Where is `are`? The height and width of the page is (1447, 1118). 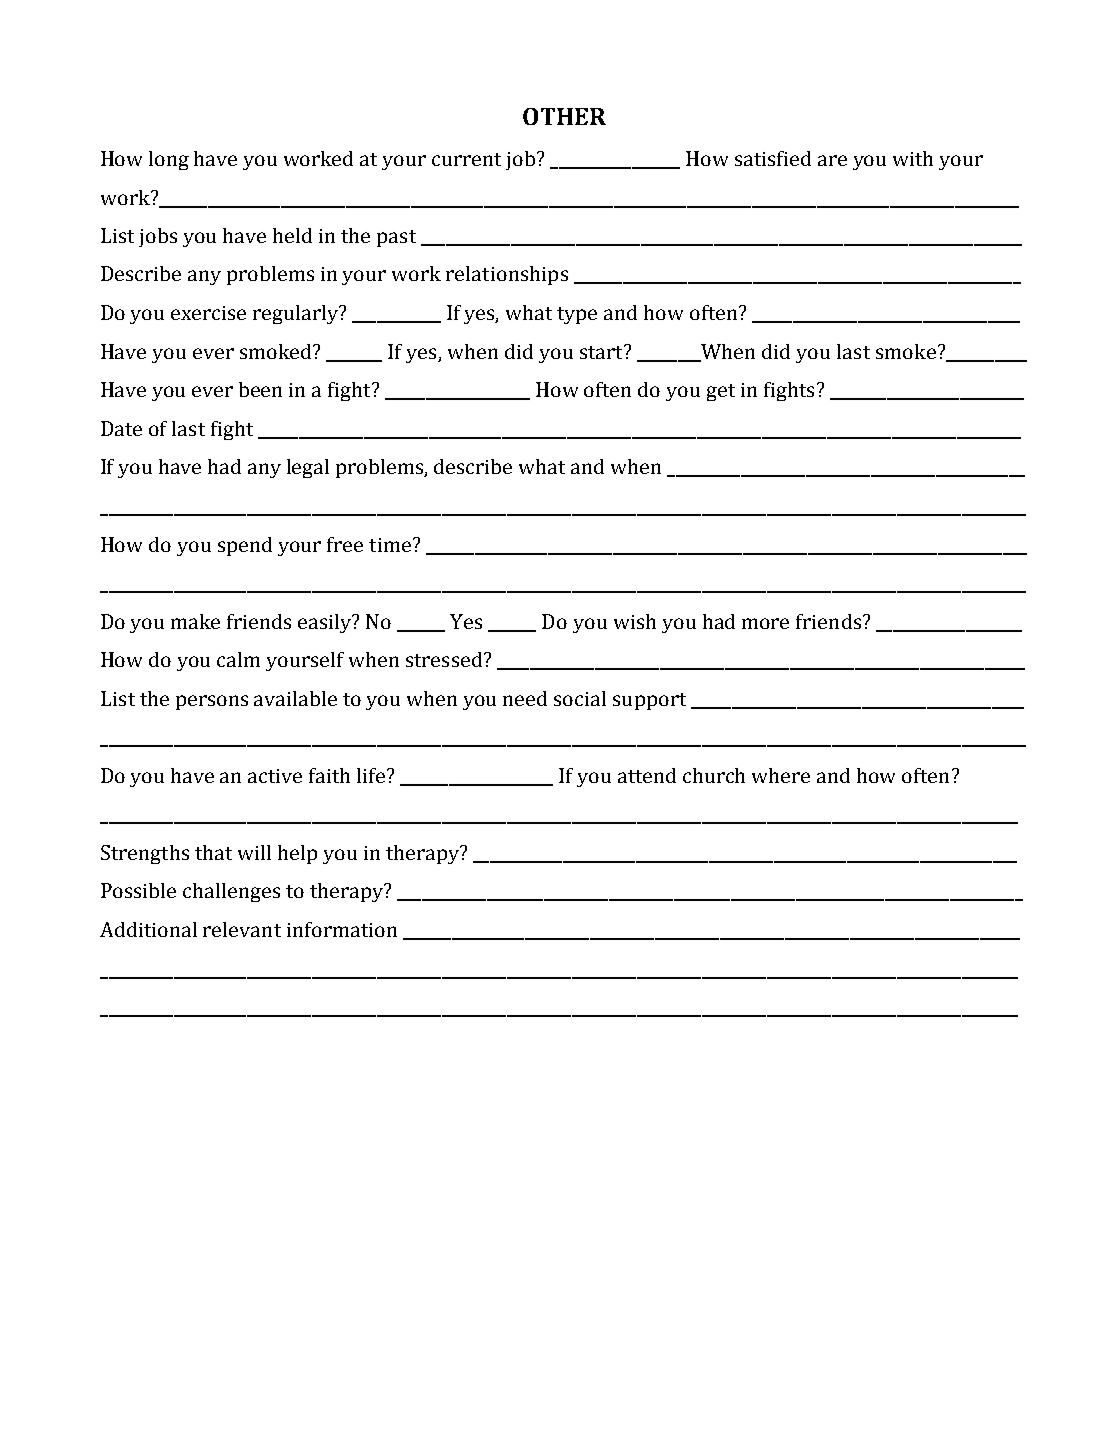 are is located at coordinates (832, 160).
